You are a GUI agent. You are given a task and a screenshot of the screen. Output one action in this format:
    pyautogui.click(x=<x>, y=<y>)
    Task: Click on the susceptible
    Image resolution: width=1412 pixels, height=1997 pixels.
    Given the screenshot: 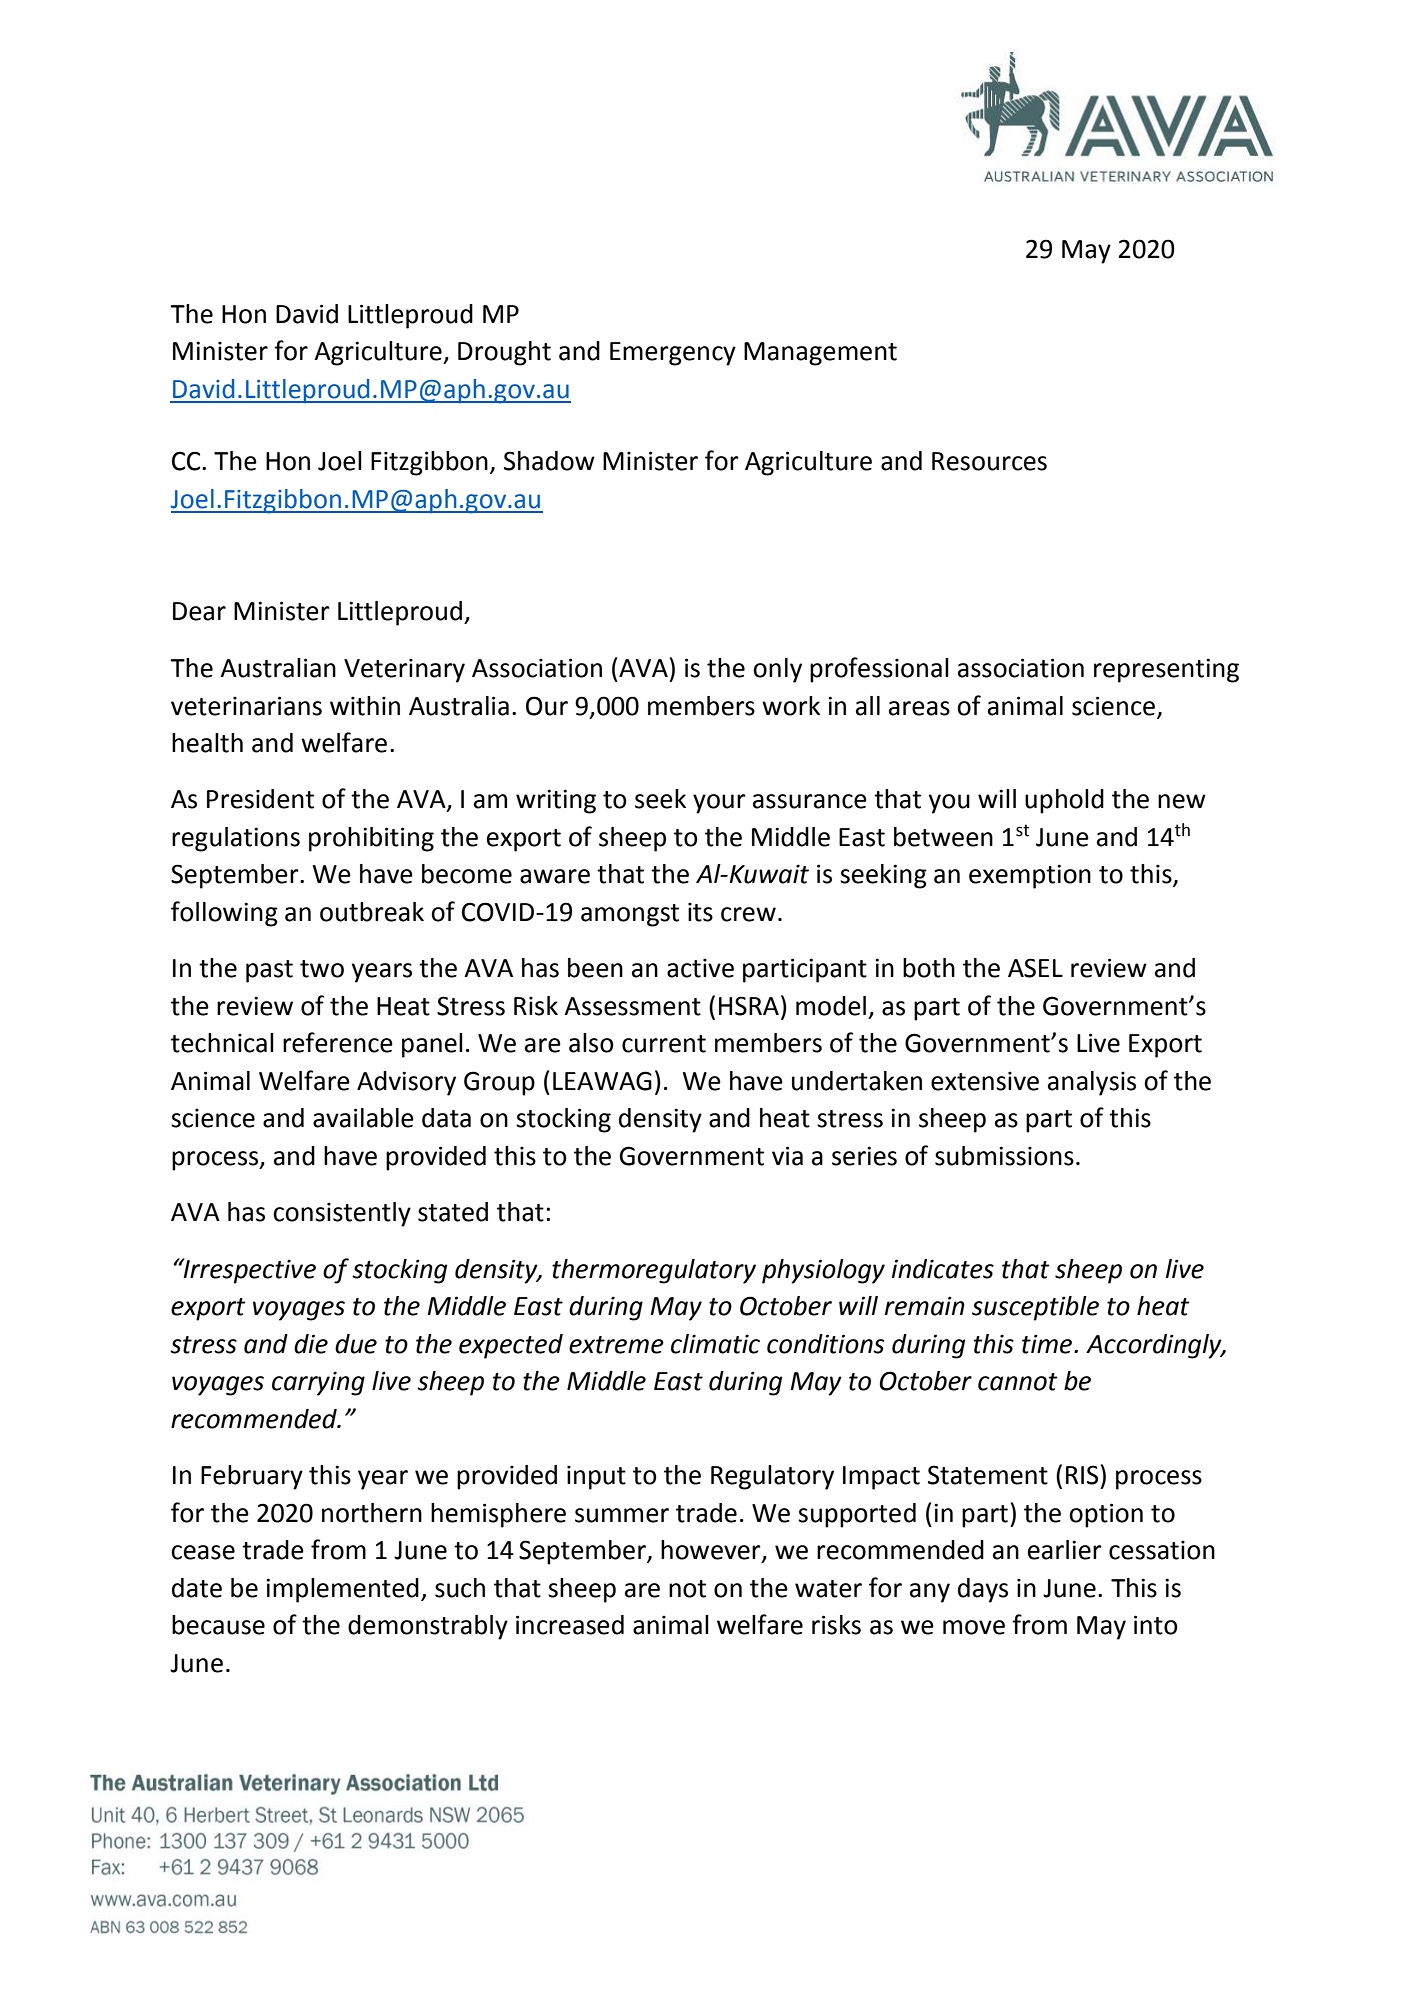 What is the action you would take?
    pyautogui.click(x=1035, y=1308)
